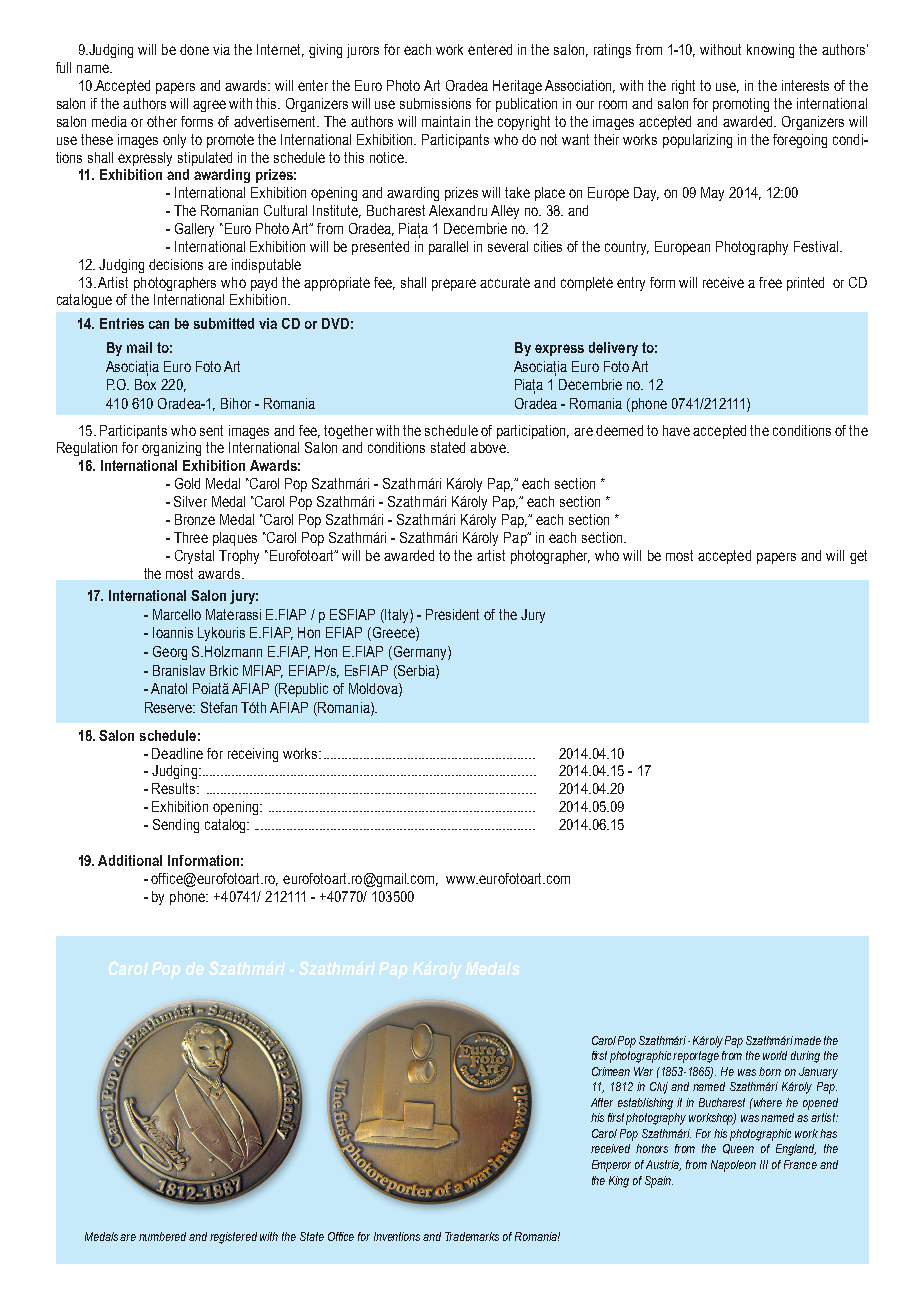 This image has width=924, height=1308. Describe the element at coordinates (741, 105) in the image. I see `promoting` at that location.
